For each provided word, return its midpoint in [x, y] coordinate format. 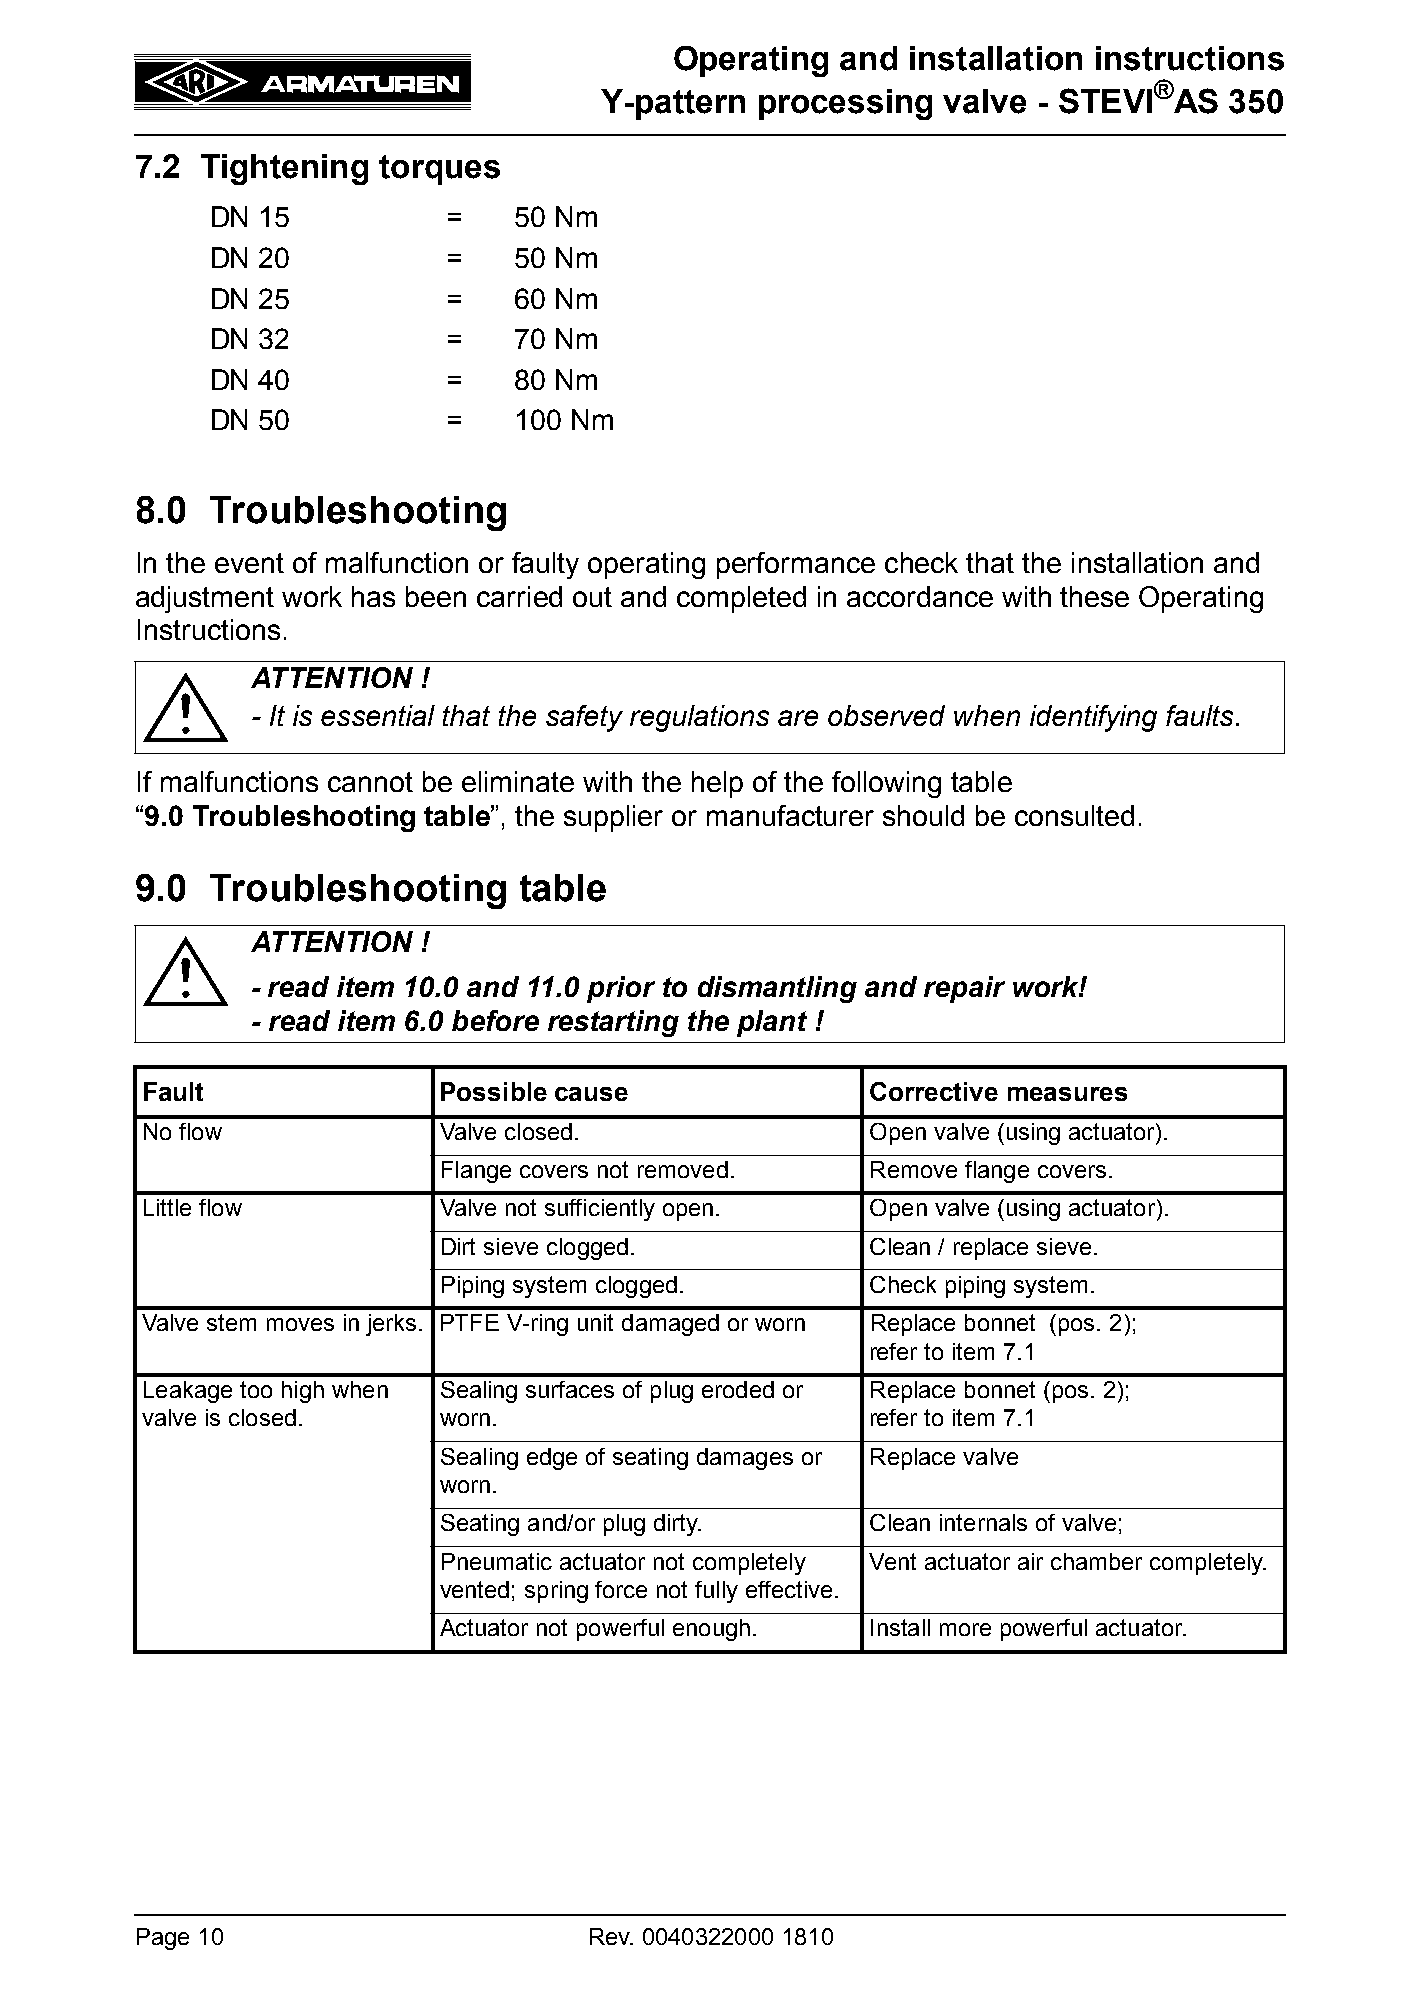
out [592, 597]
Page [163, 1939]
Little [167, 1207]
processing [845, 104]
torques [439, 170]
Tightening [284, 169]
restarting [613, 1023]
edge [552, 1459]
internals [983, 1522]
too [256, 1389]
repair [964, 989]
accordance [920, 596]
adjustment [205, 599]
